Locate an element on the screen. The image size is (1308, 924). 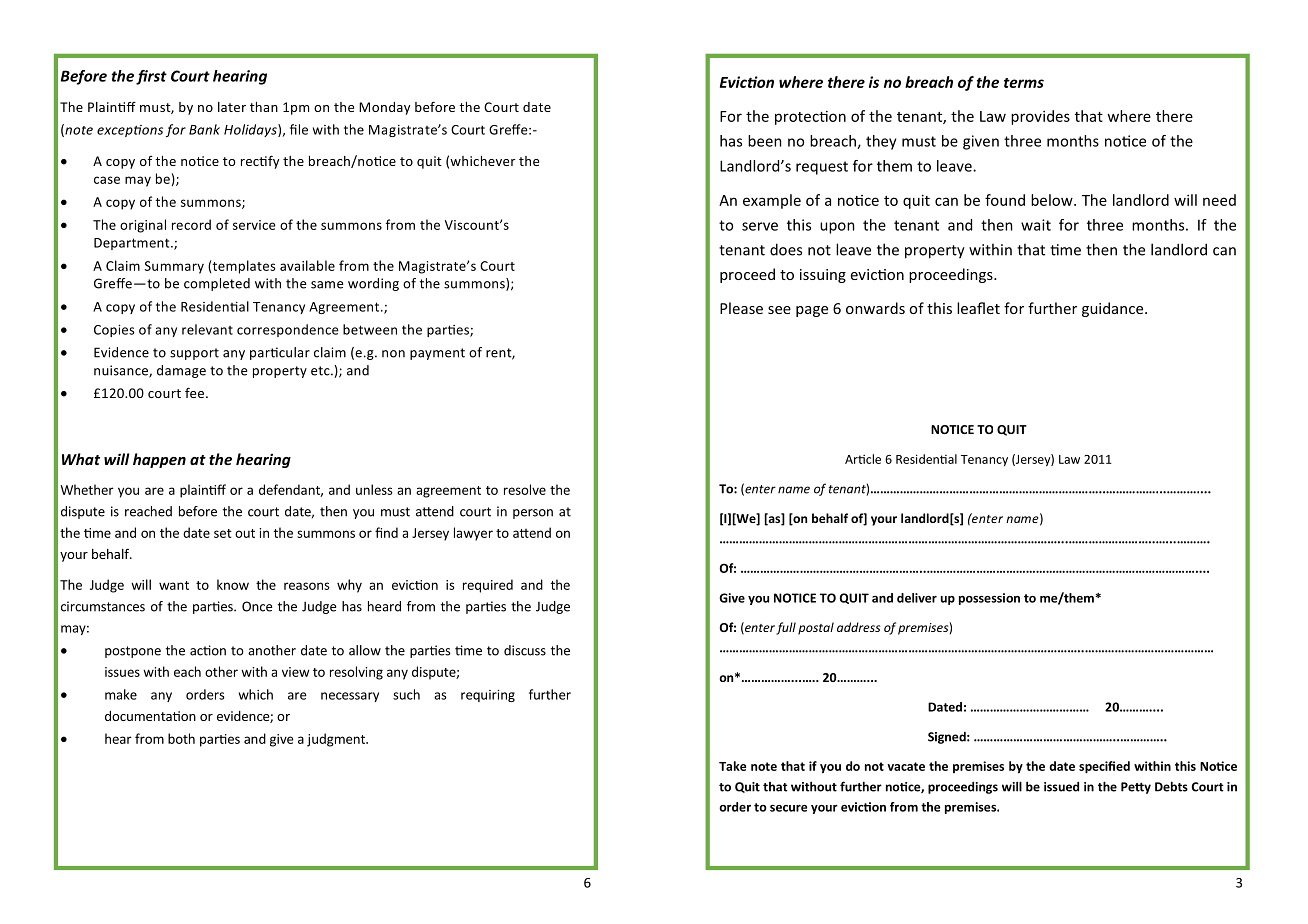
guidance is located at coordinates (1114, 309).
